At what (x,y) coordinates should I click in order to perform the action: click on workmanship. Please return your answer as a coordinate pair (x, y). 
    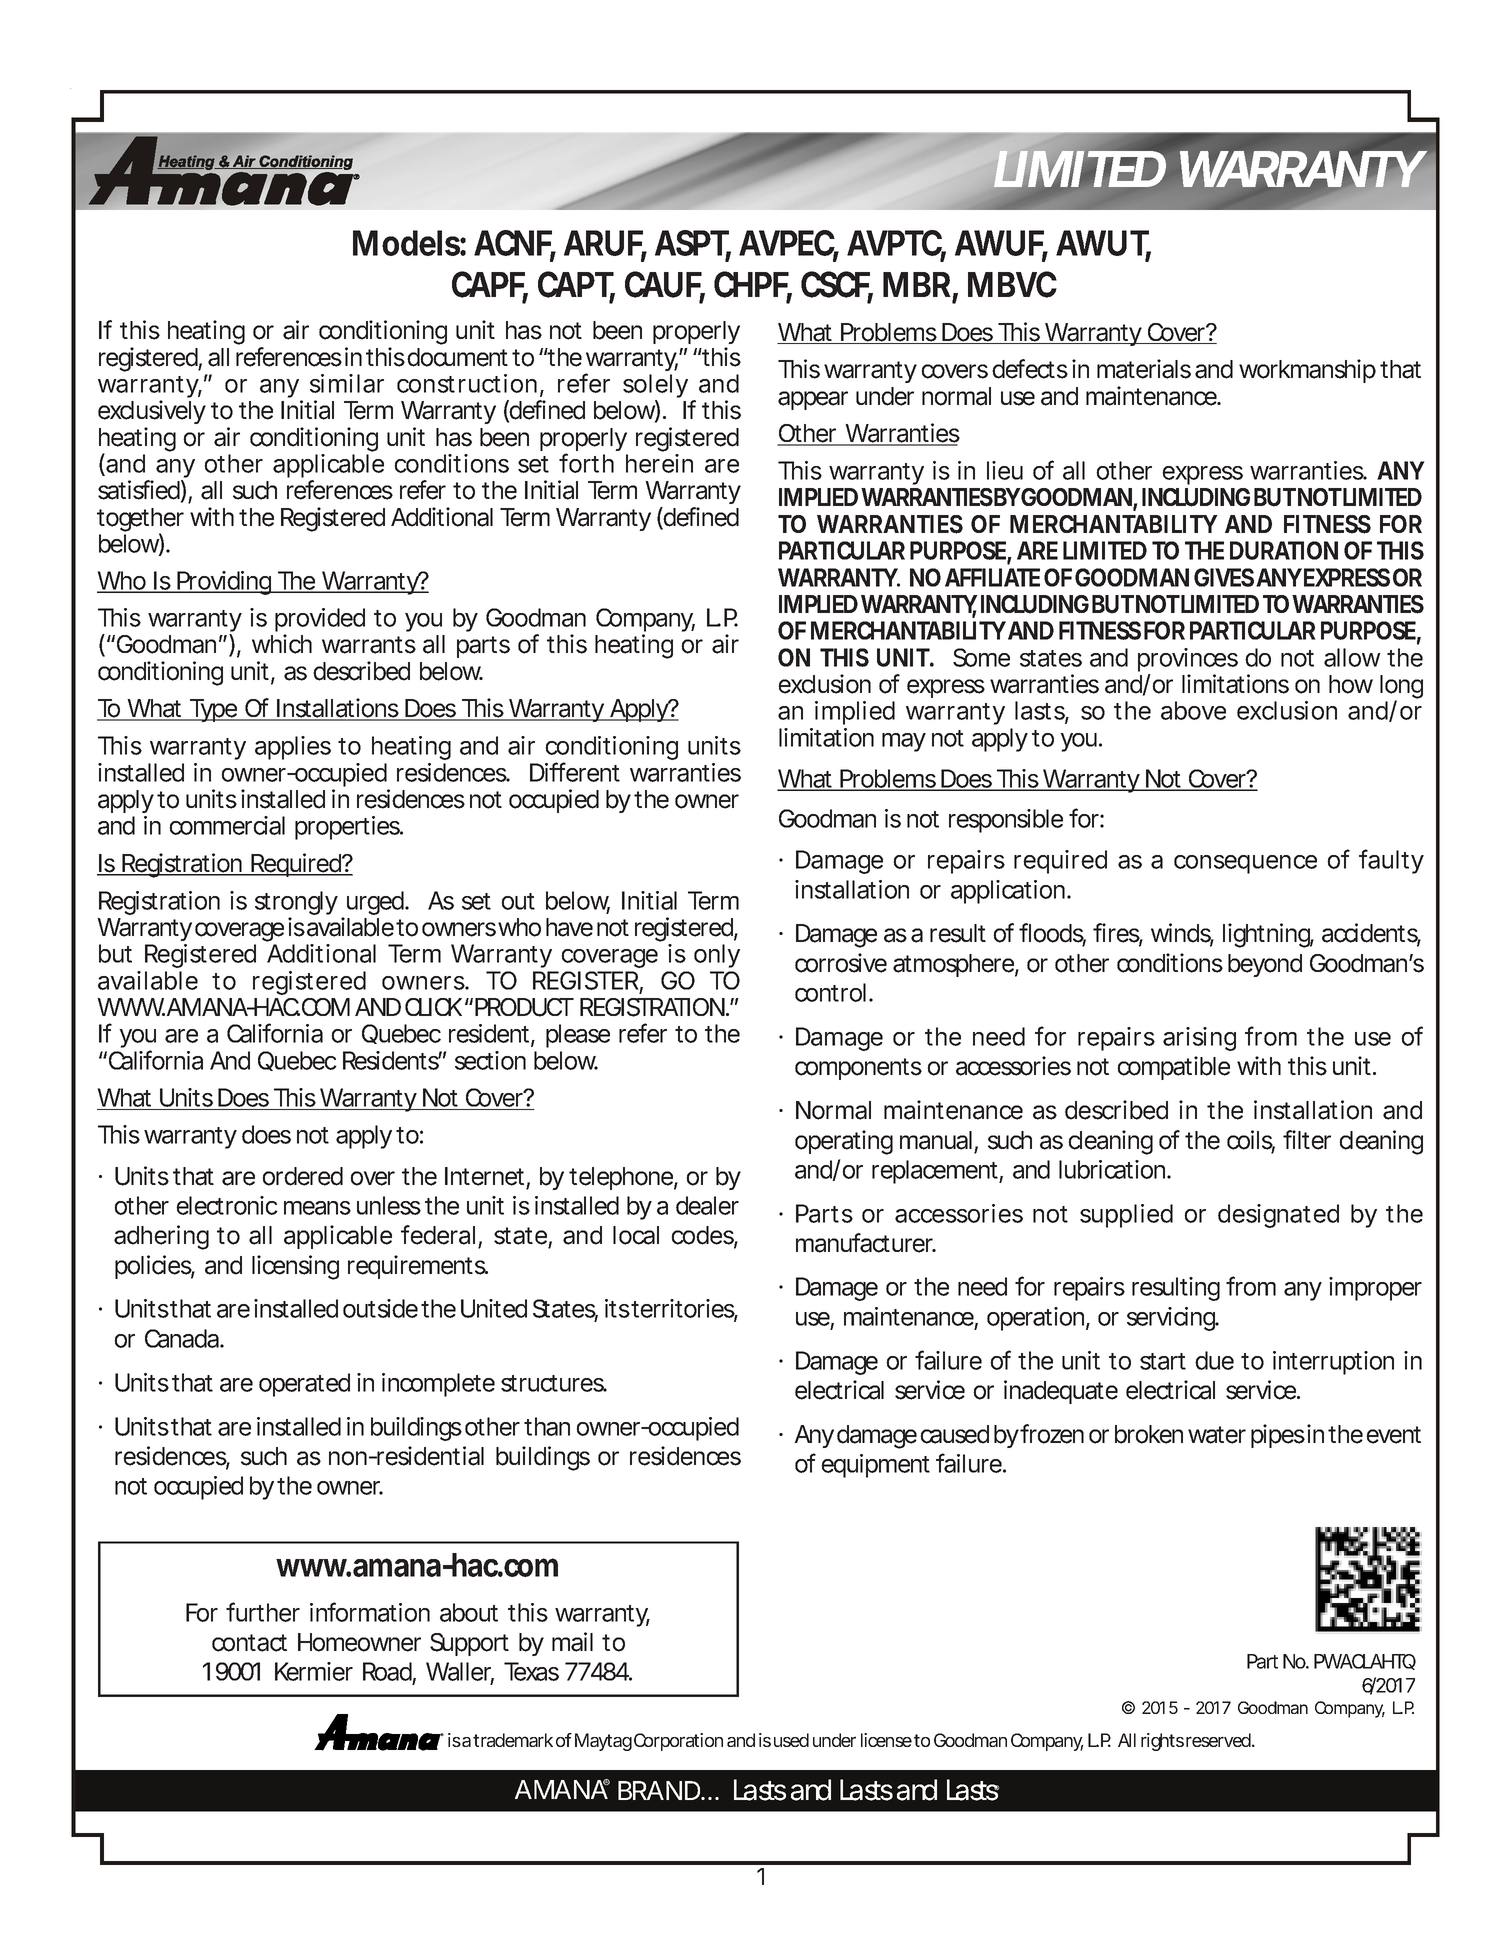
    Looking at the image, I should click on (1307, 371).
